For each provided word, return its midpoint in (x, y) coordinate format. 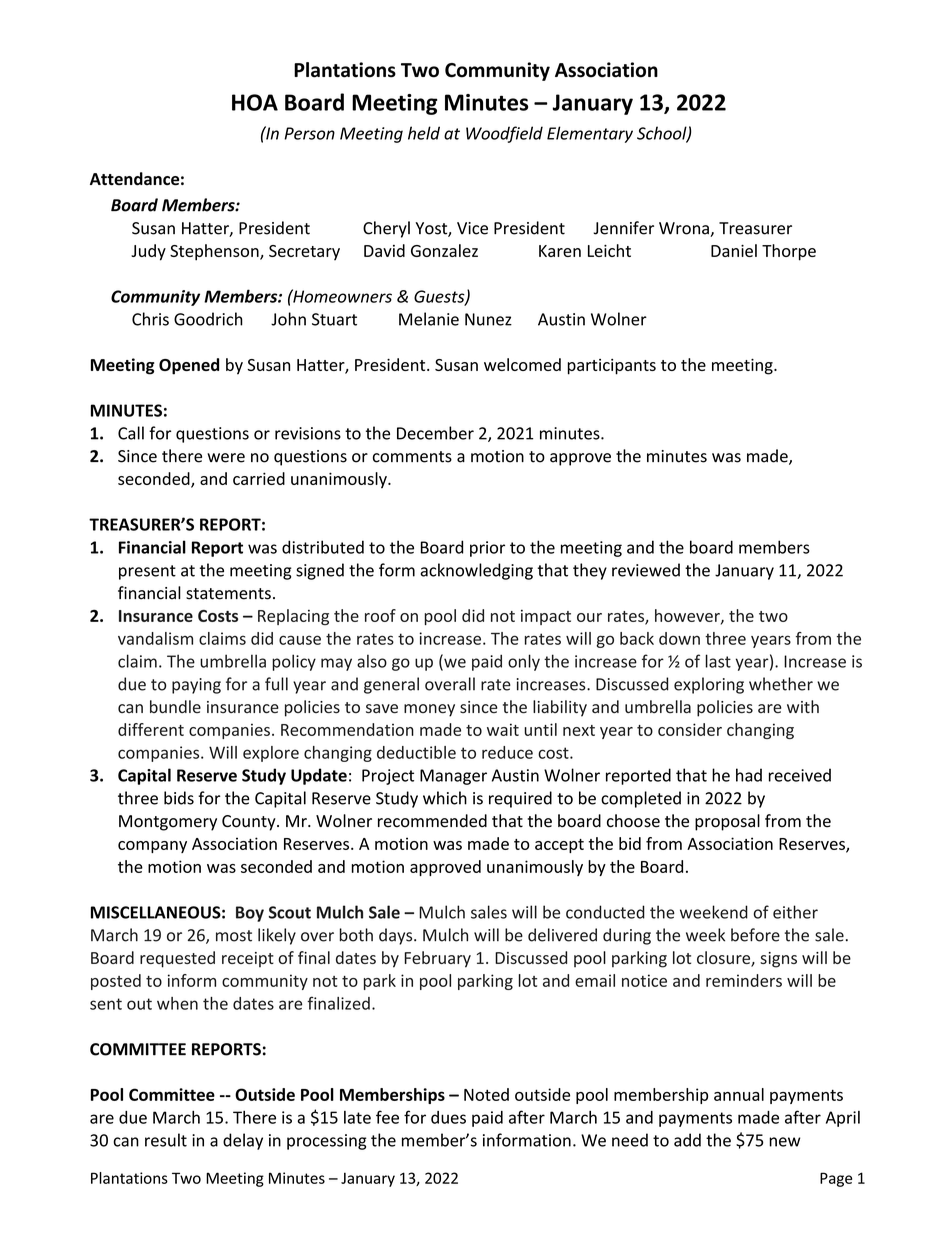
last (718, 661)
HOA (255, 102)
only (524, 662)
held (424, 133)
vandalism (155, 638)
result (166, 1140)
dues (448, 1117)
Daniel (734, 250)
